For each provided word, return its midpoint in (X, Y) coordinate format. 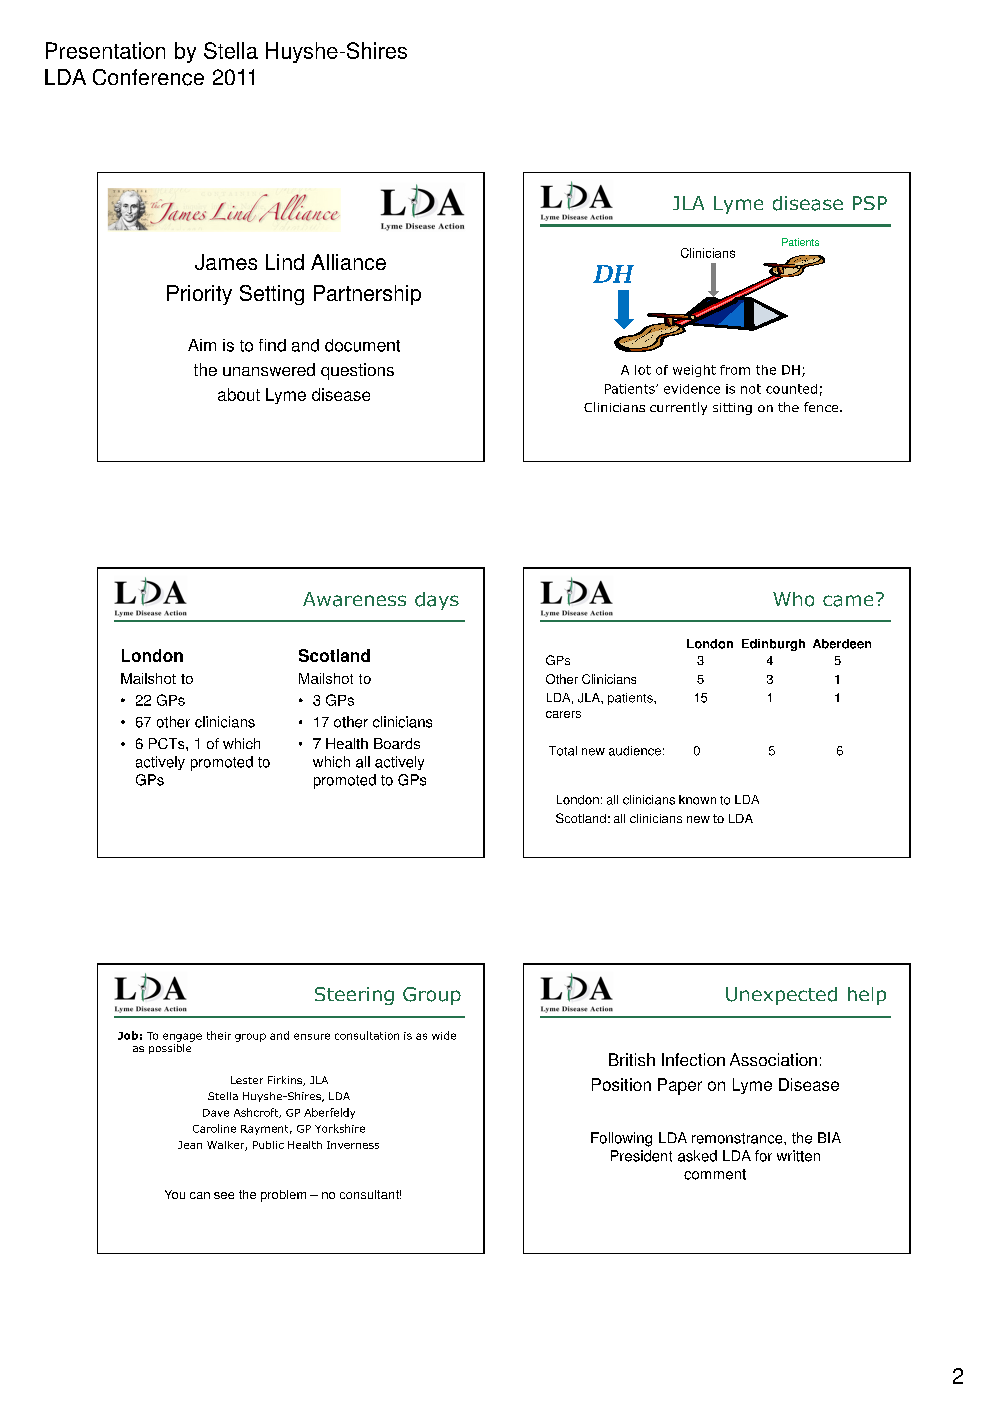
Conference (148, 77)
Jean (190, 1145)
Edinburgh (773, 645)
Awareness (354, 599)
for (763, 1156)
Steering (354, 996)
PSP (870, 203)
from (735, 370)
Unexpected (781, 996)
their (219, 1035)
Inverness (353, 1145)
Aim (202, 345)
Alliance (348, 262)
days (437, 601)
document (362, 345)
